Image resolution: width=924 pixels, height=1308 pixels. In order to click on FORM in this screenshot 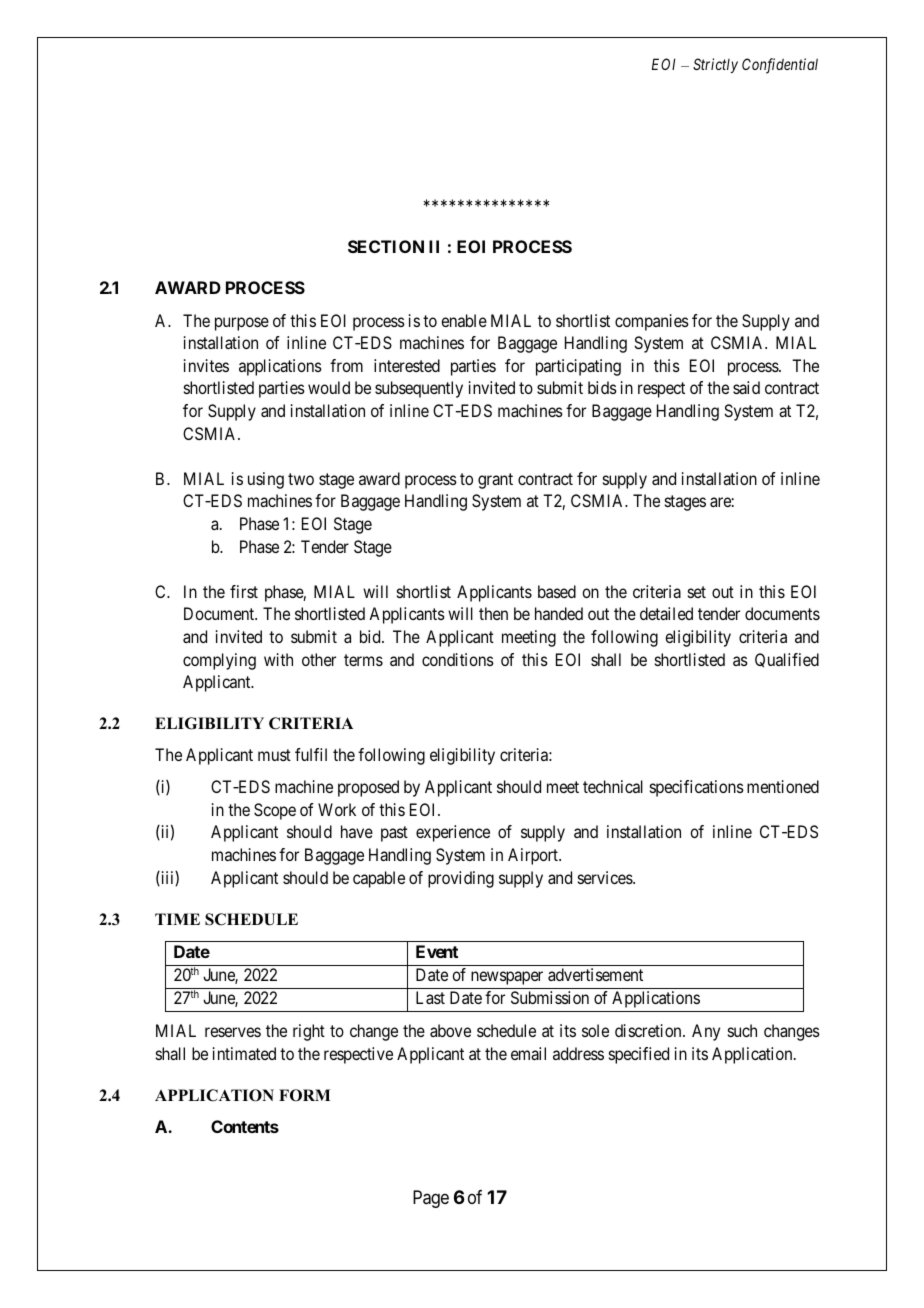, I will do `click(305, 1095)`.
